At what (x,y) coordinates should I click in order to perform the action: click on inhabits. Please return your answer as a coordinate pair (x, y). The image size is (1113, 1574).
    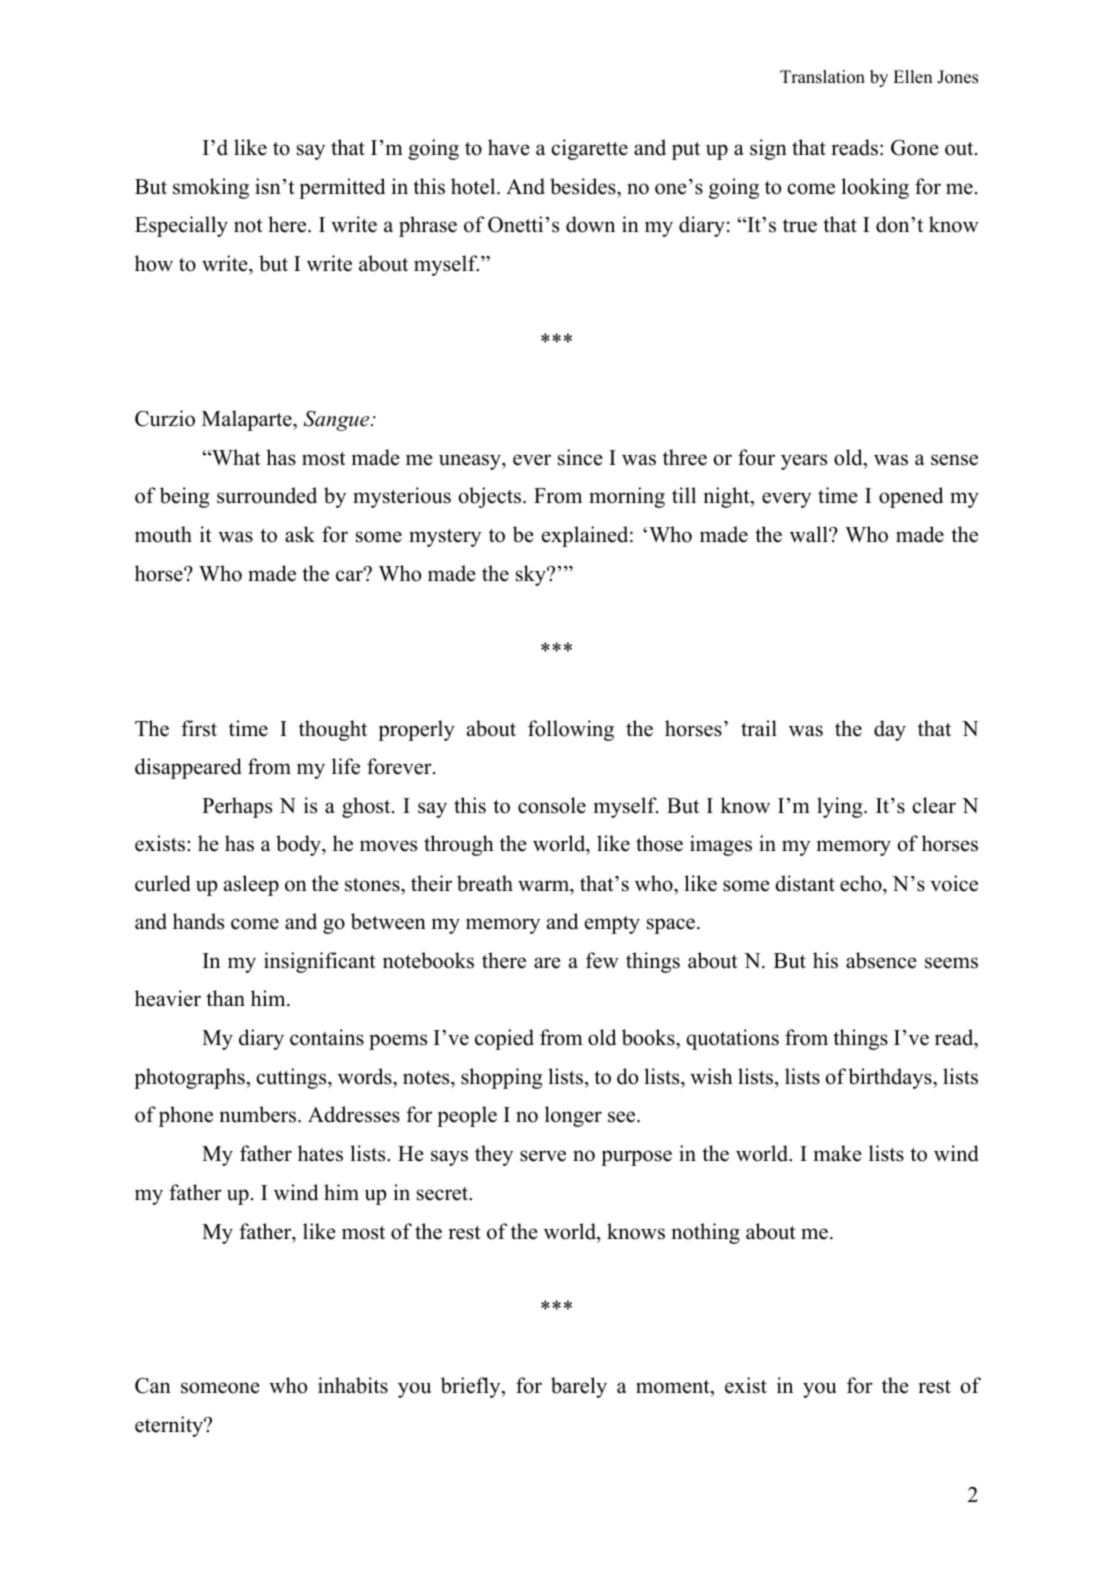
    Looking at the image, I should click on (353, 1385).
